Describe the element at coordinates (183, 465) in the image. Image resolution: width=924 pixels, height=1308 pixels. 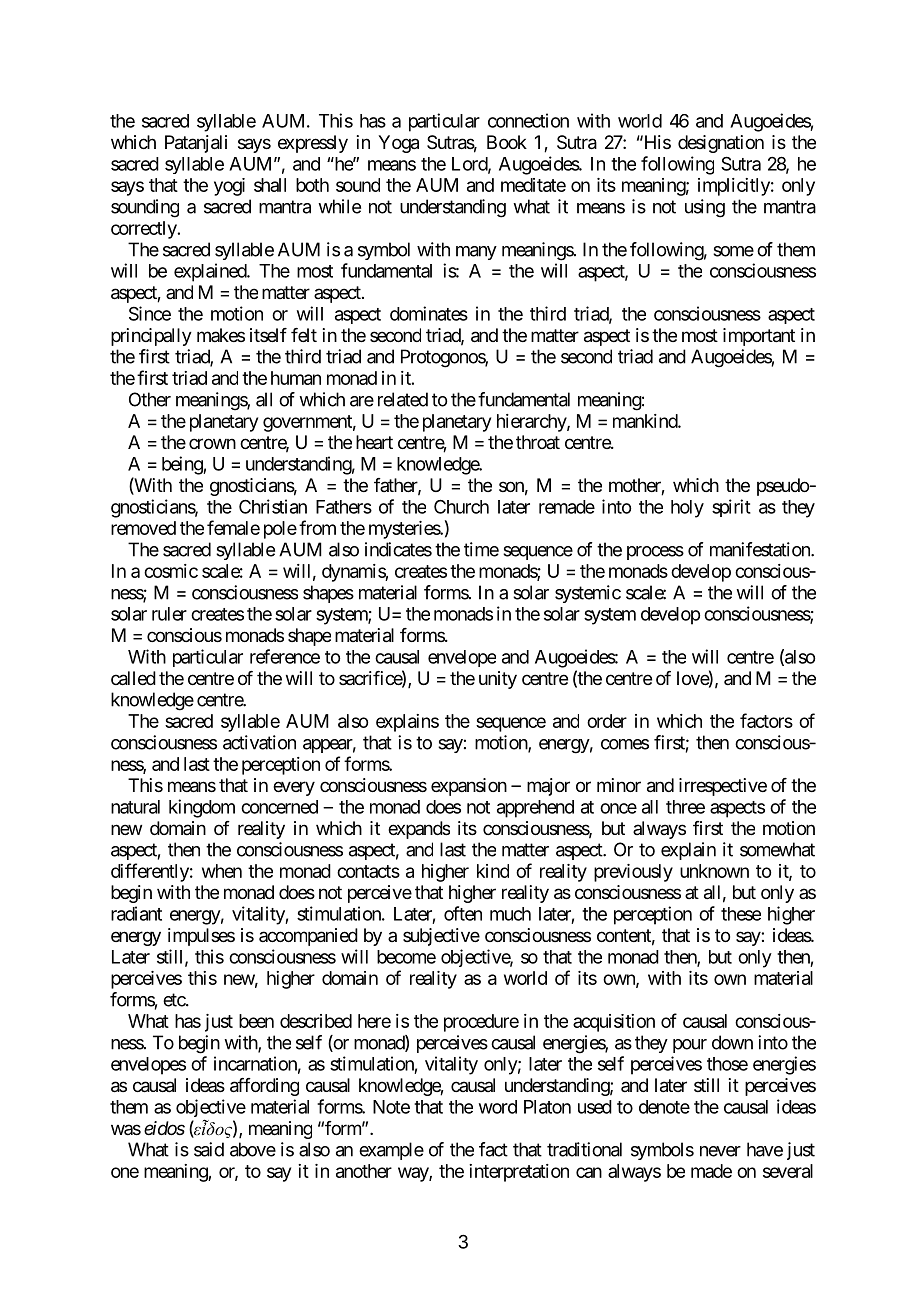
I see `being` at that location.
